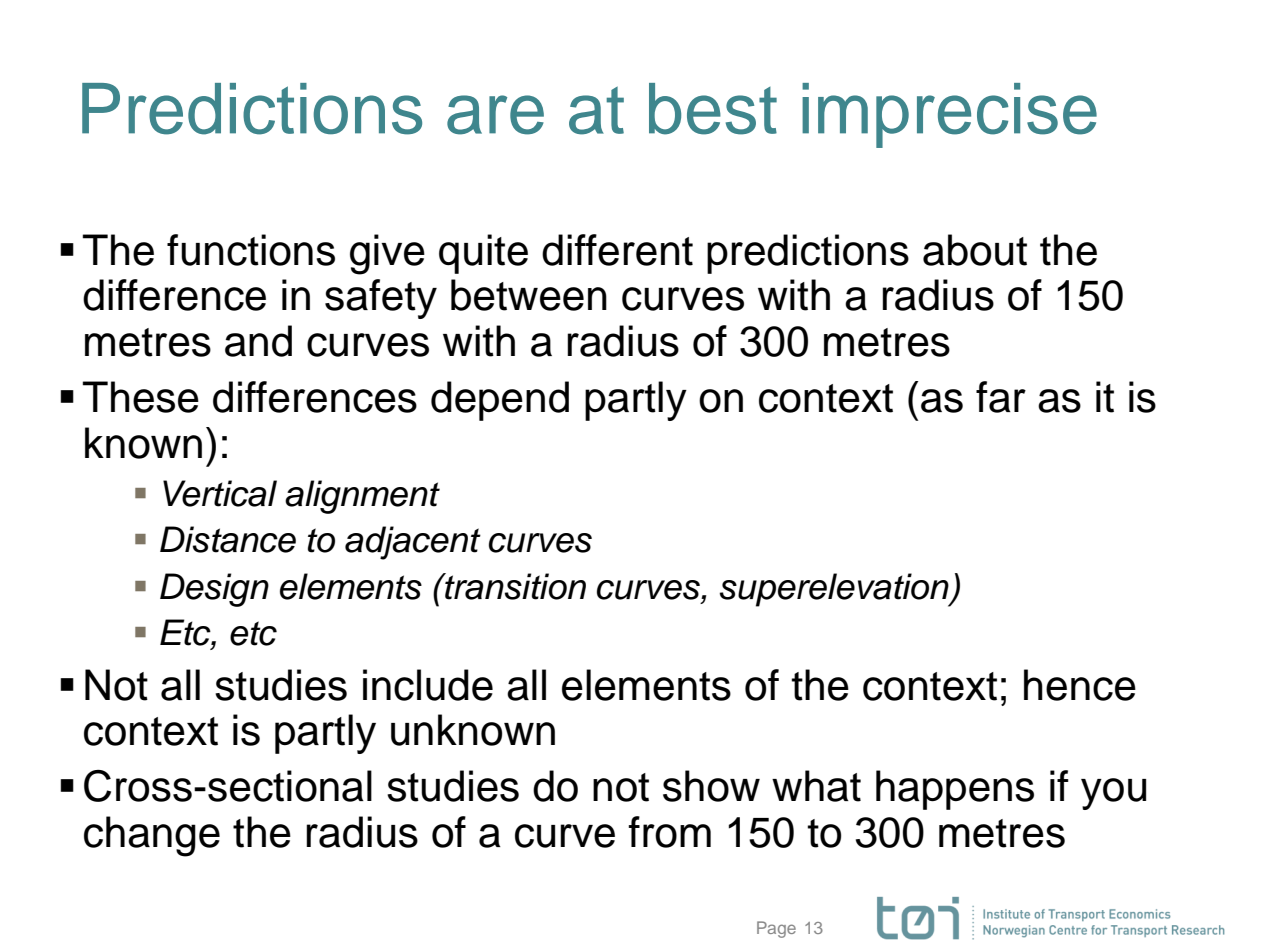 The image size is (1270, 952). I want to click on change, so click(152, 836).
